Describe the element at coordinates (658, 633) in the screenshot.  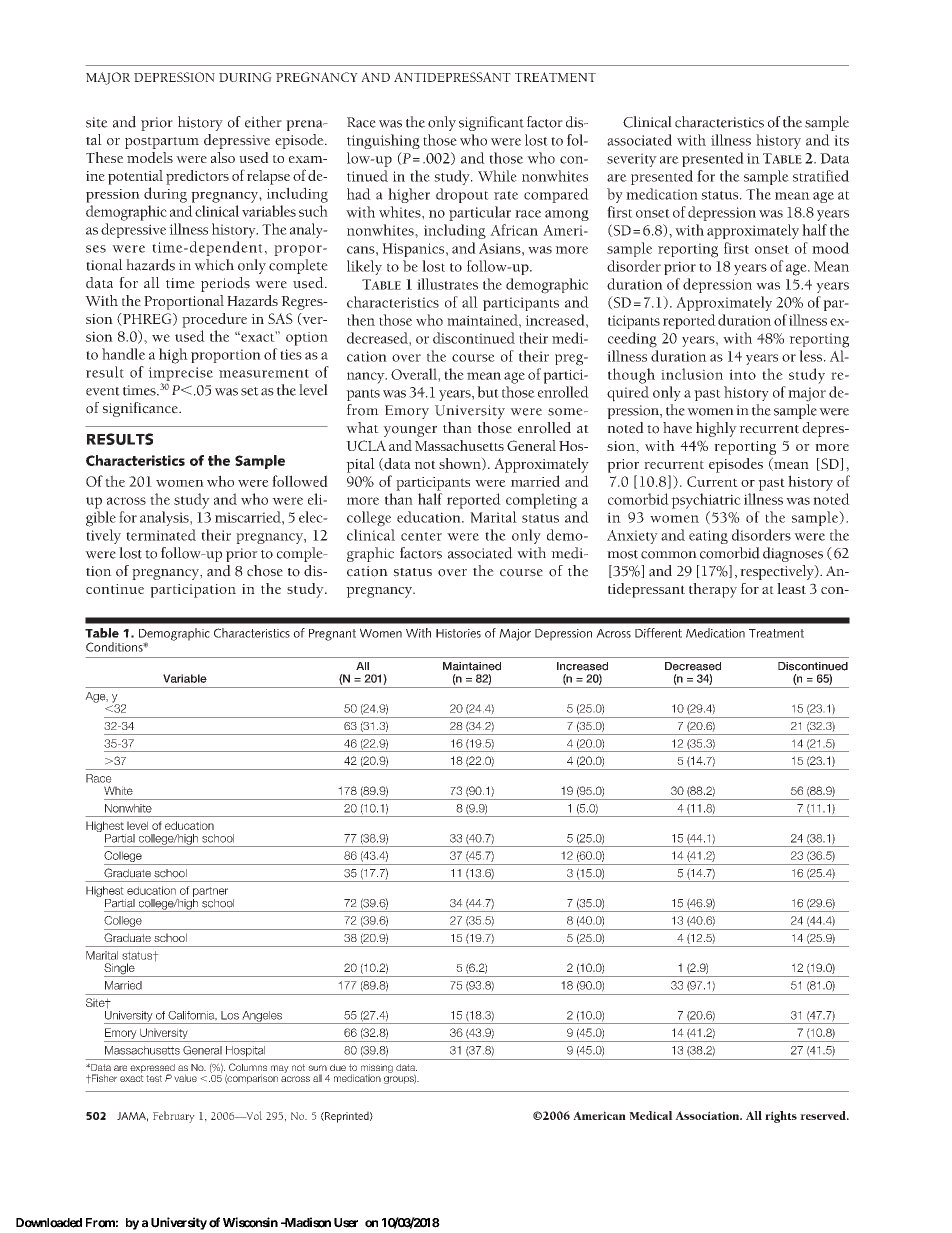
I see `Different` at that location.
